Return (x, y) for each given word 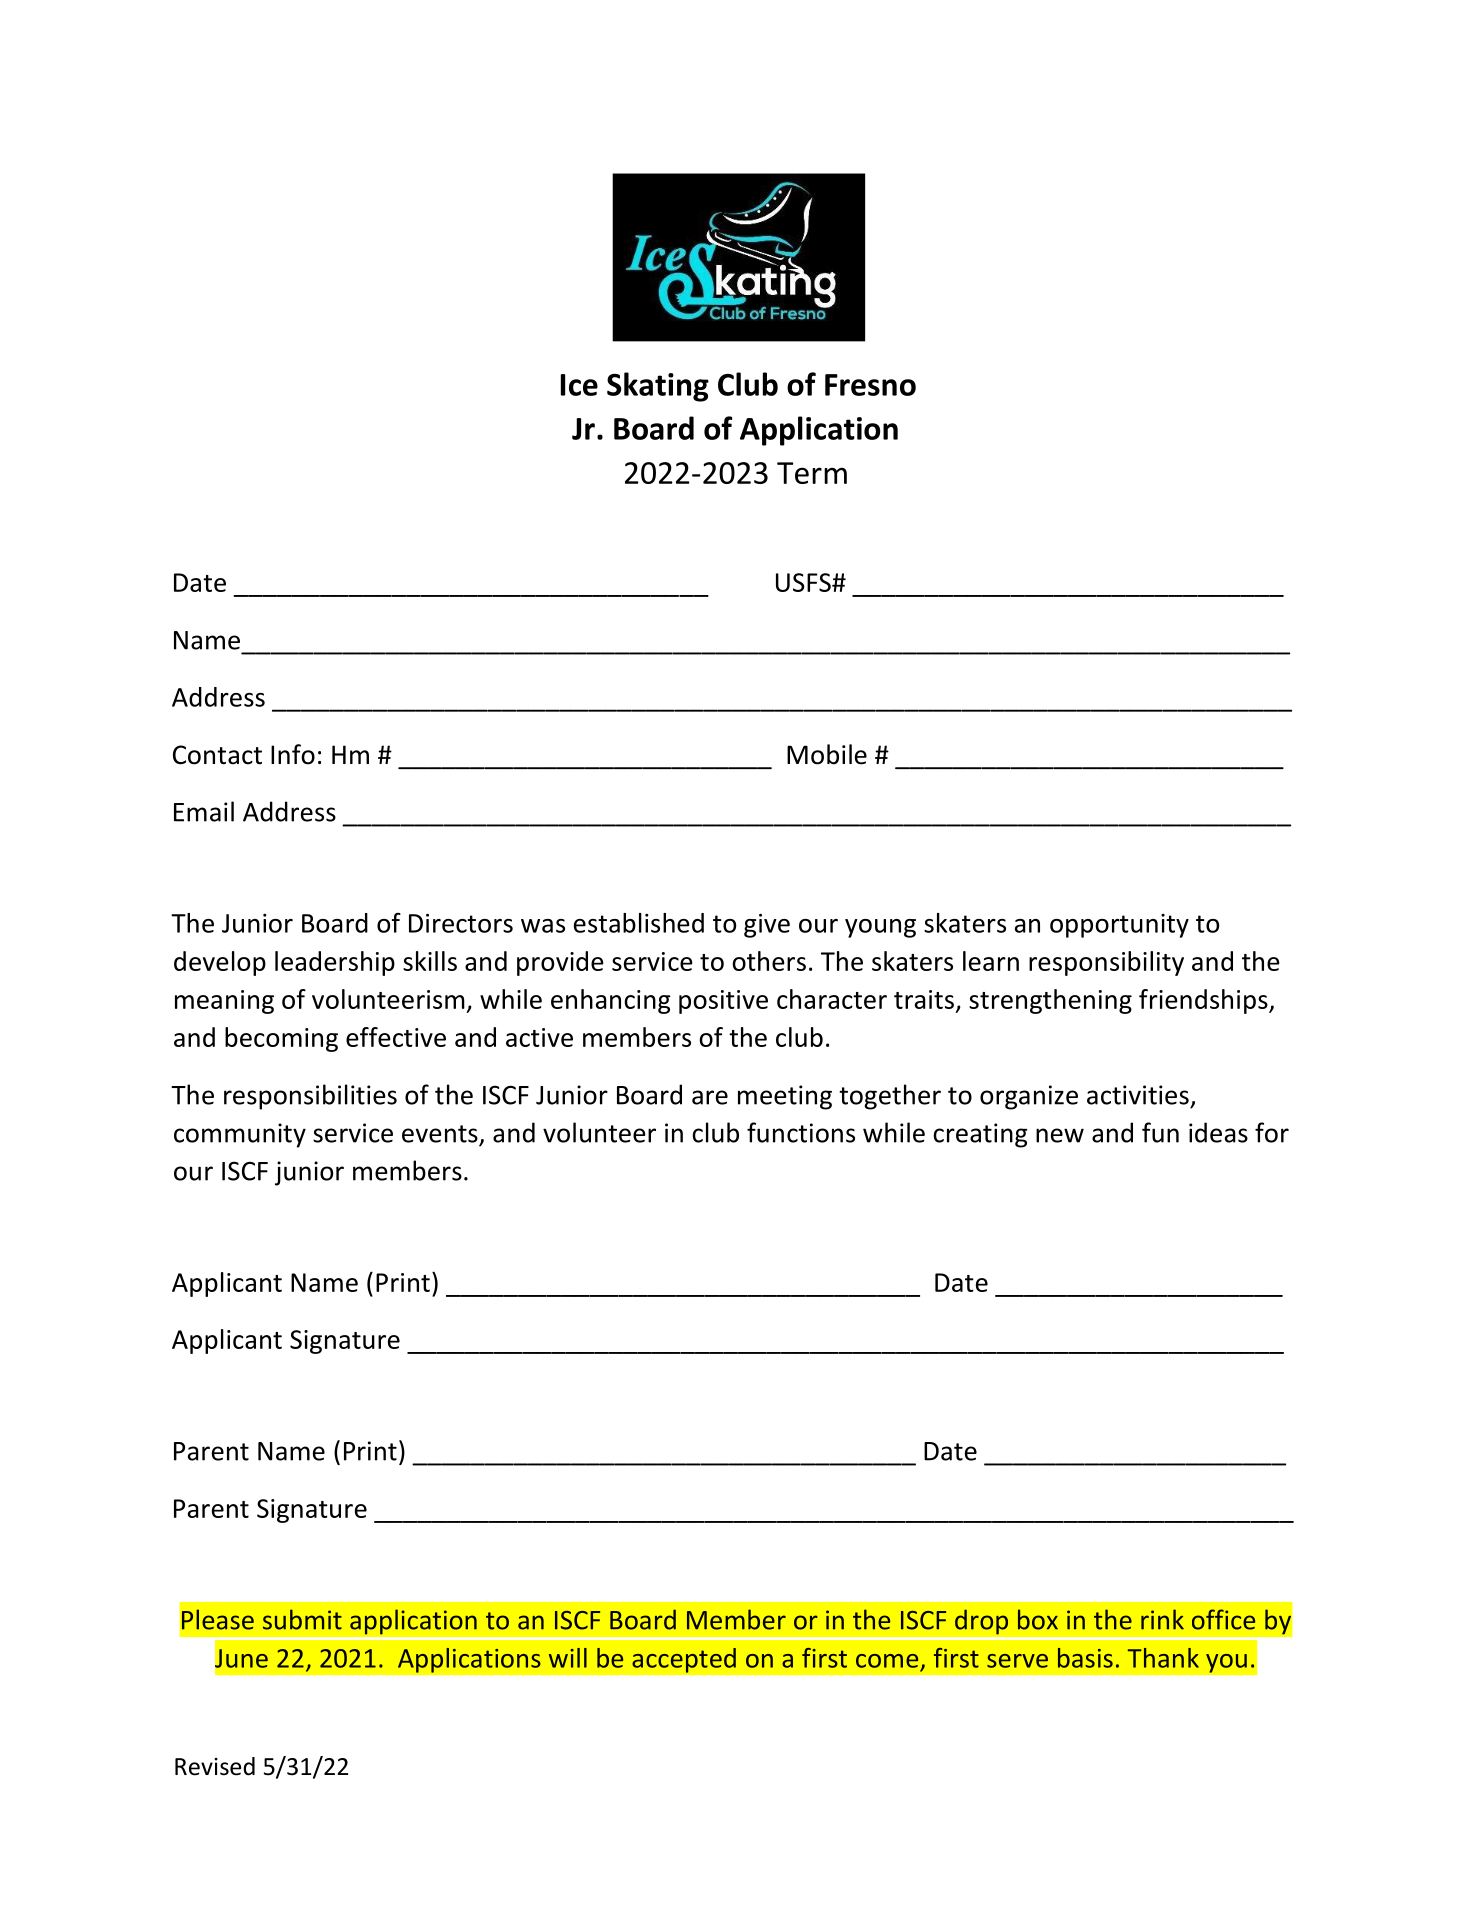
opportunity (1119, 926)
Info (293, 754)
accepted (684, 1660)
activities (1138, 1095)
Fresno (870, 385)
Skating (658, 387)
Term (812, 473)
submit (302, 1619)
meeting (785, 1097)
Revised (215, 1766)
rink (1162, 1619)
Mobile (827, 754)
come (887, 1661)
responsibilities (310, 1097)
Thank (1163, 1658)
